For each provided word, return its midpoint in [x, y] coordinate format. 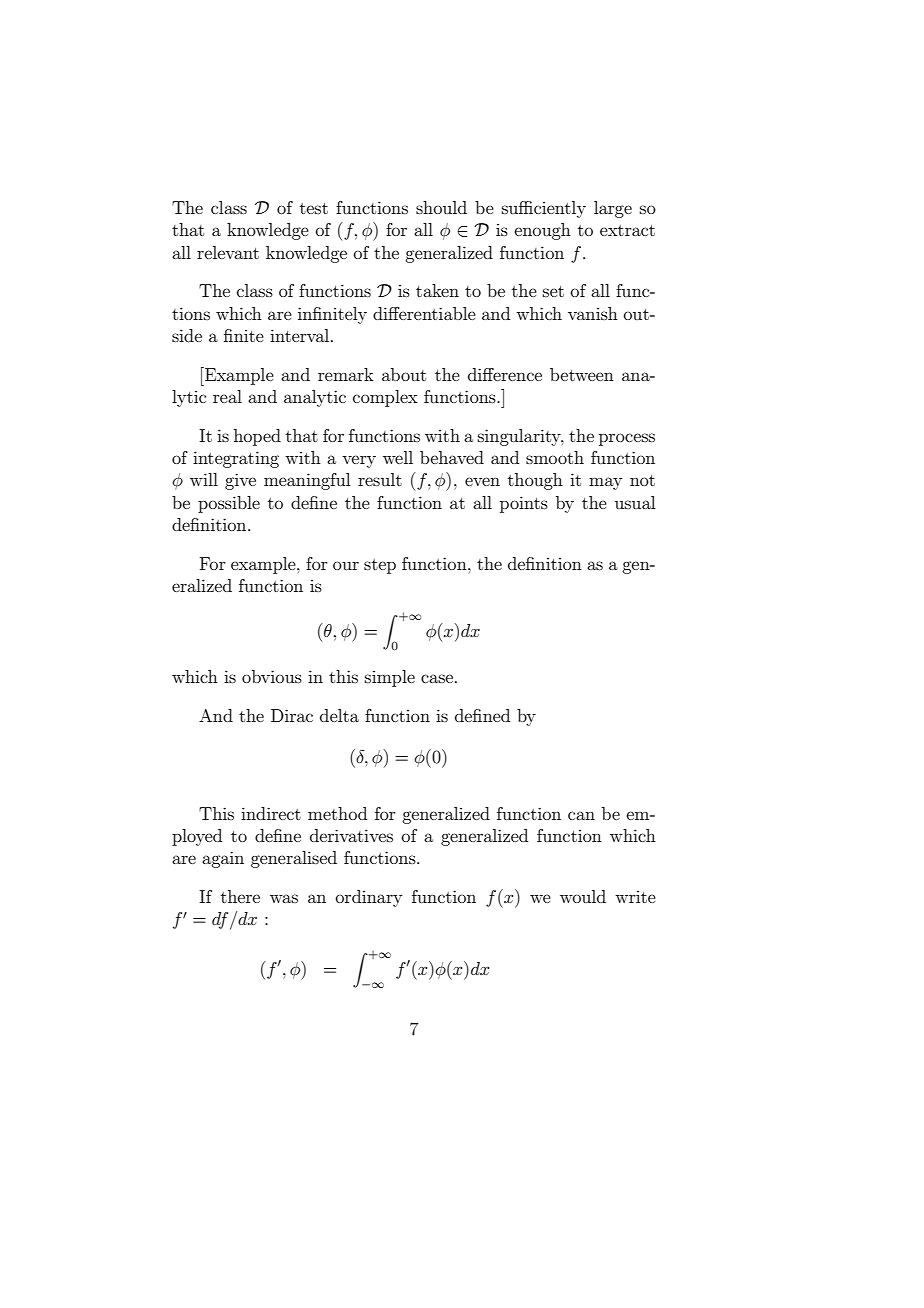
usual [635, 502]
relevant [228, 252]
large [613, 209]
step [380, 566]
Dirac [292, 715]
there [240, 896]
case [438, 678]
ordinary [369, 898]
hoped [257, 437]
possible [229, 504]
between [582, 374]
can [581, 815]
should [441, 207]
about [404, 374]
